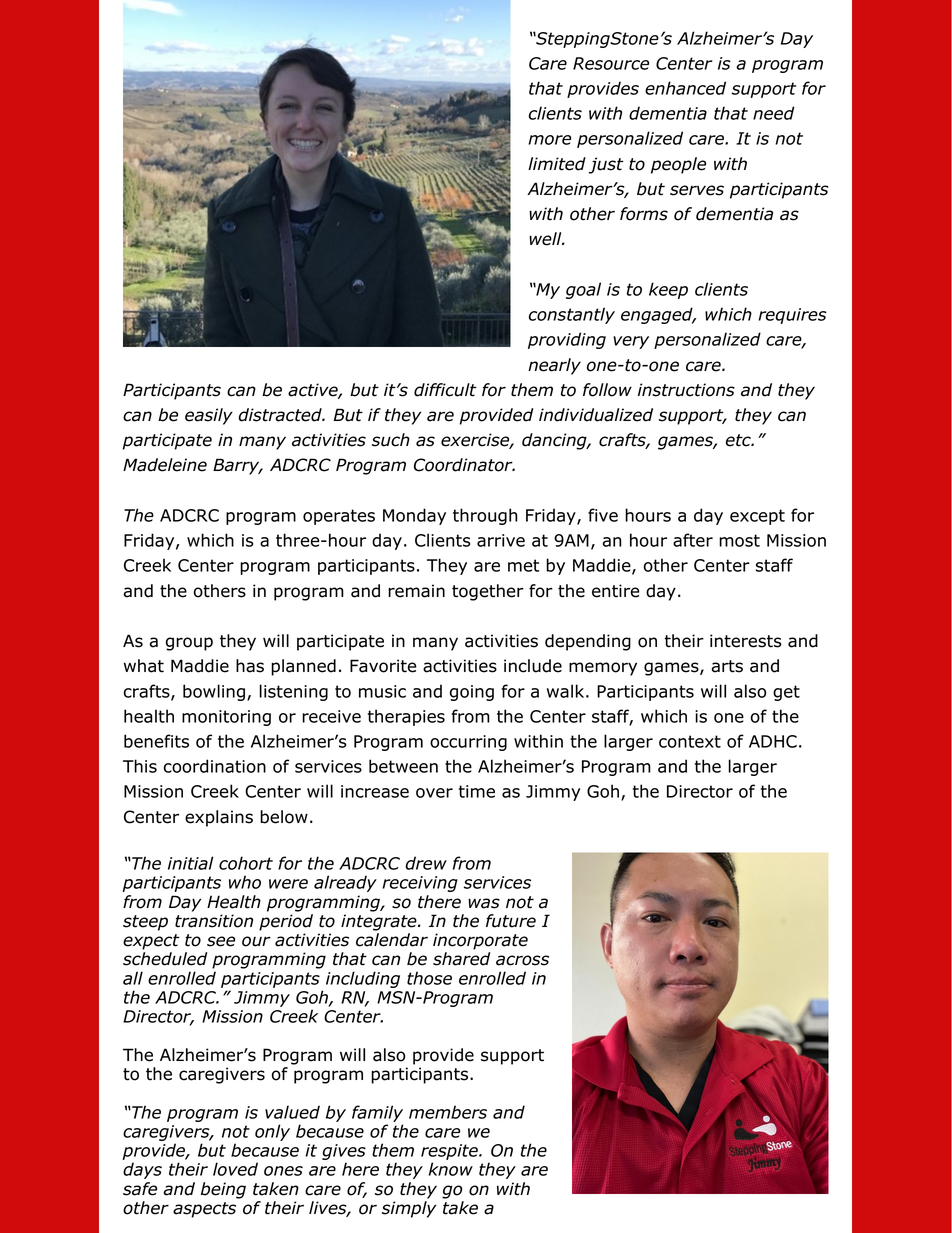 This screenshot has width=952, height=1233. What do you see at coordinates (214, 921) in the screenshot?
I see `transition` at bounding box center [214, 921].
